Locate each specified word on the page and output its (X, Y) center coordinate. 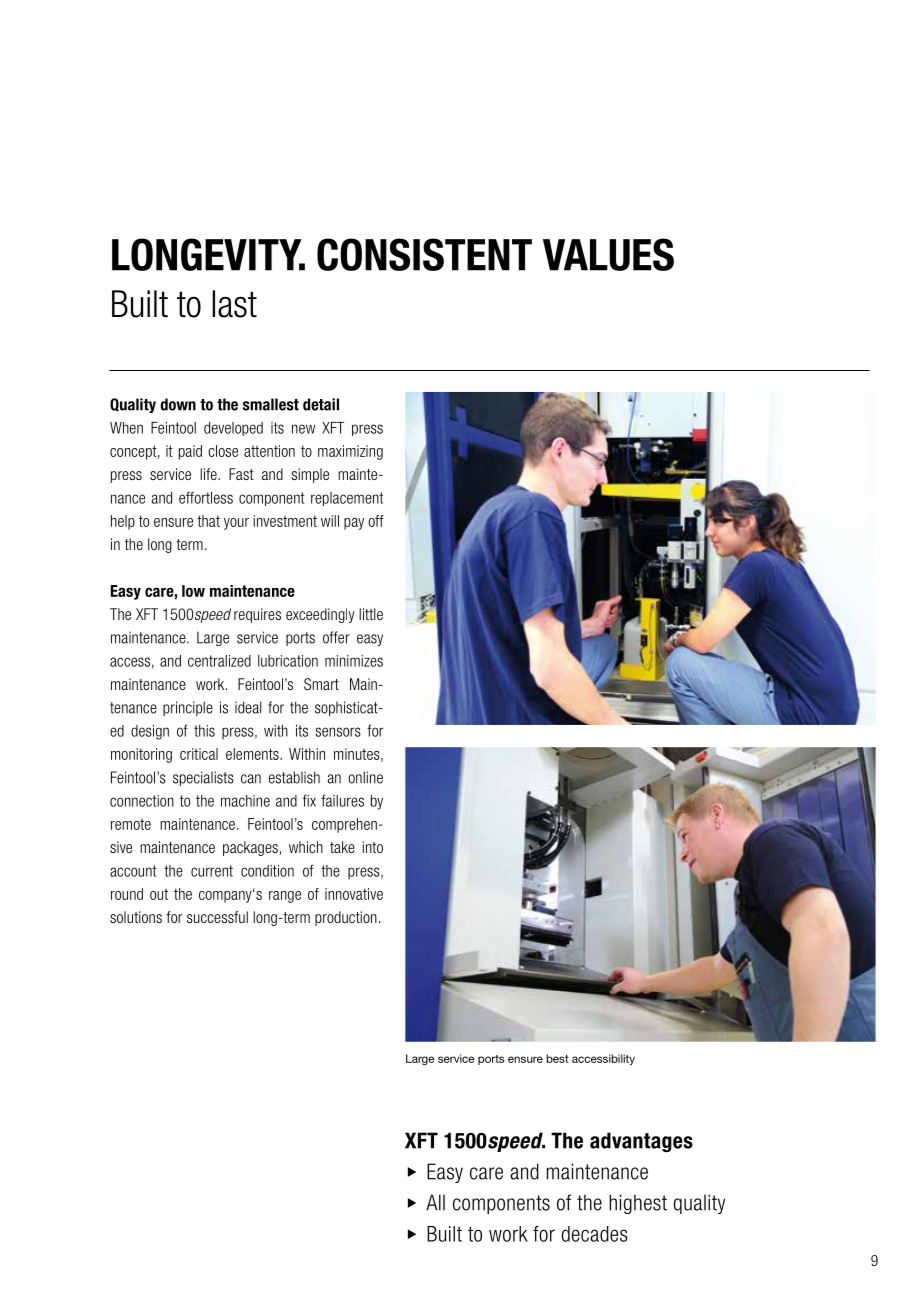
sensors (338, 732)
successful (217, 917)
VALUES (608, 254)
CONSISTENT (424, 254)
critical (199, 754)
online (365, 777)
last (235, 304)
